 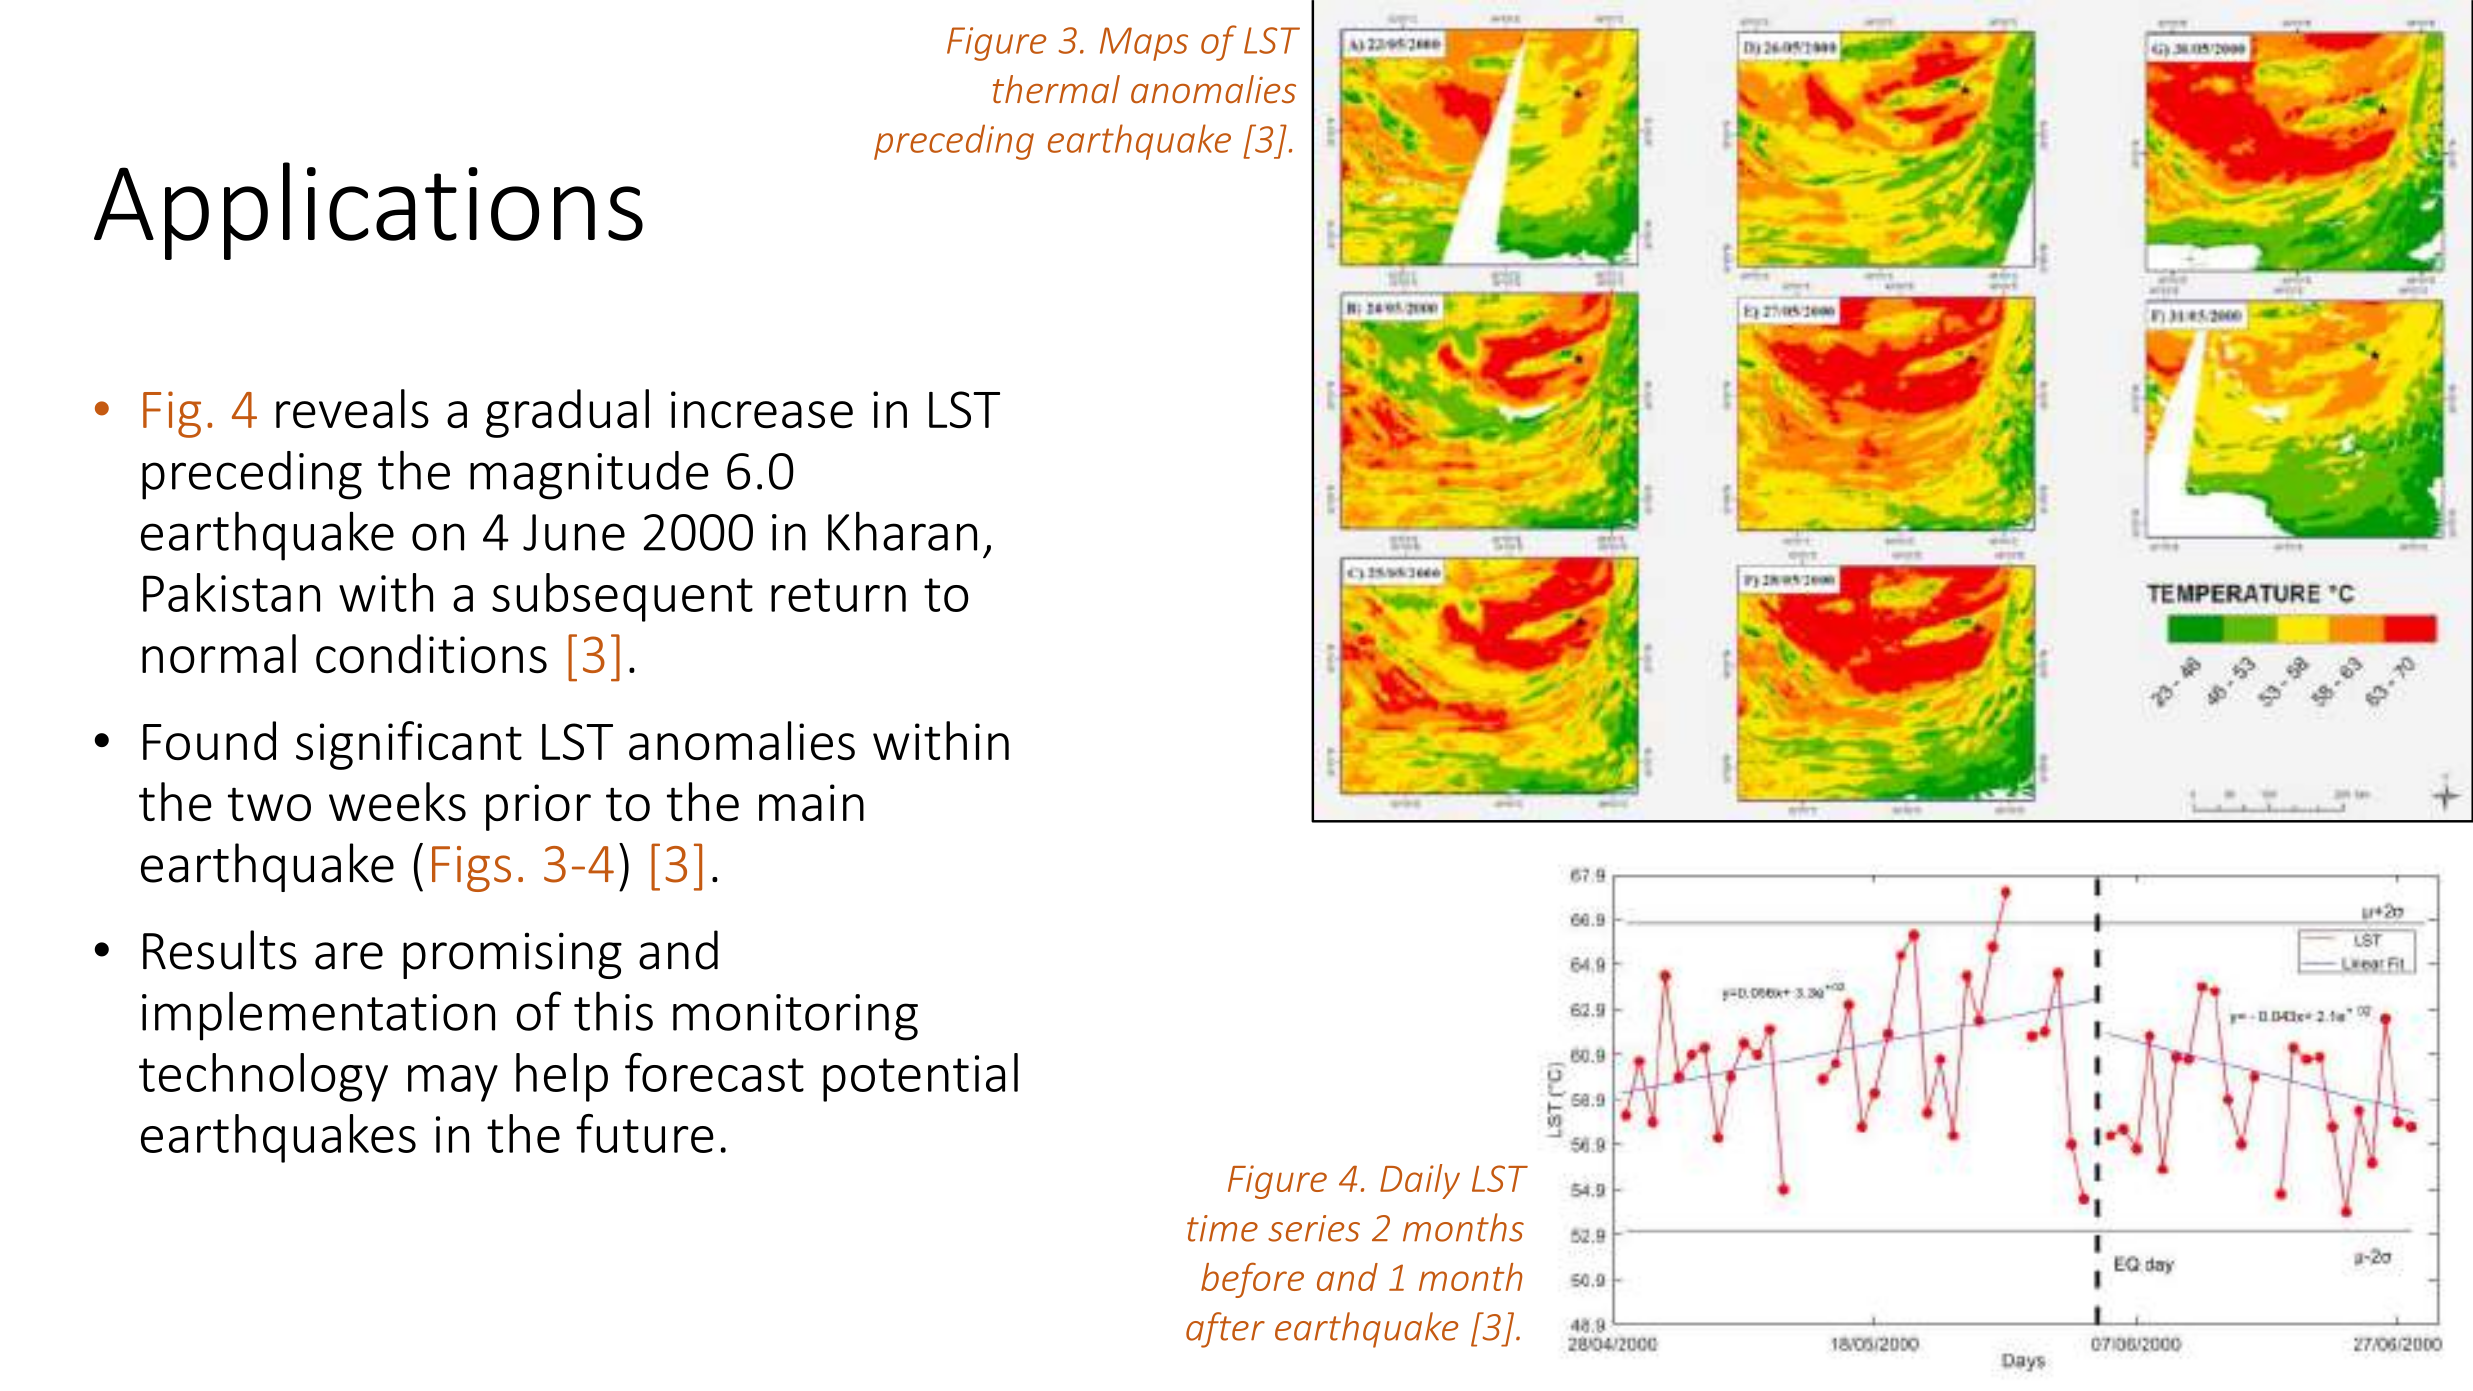 What do you see at coordinates (1144, 44) in the image?
I see `Maps` at bounding box center [1144, 44].
